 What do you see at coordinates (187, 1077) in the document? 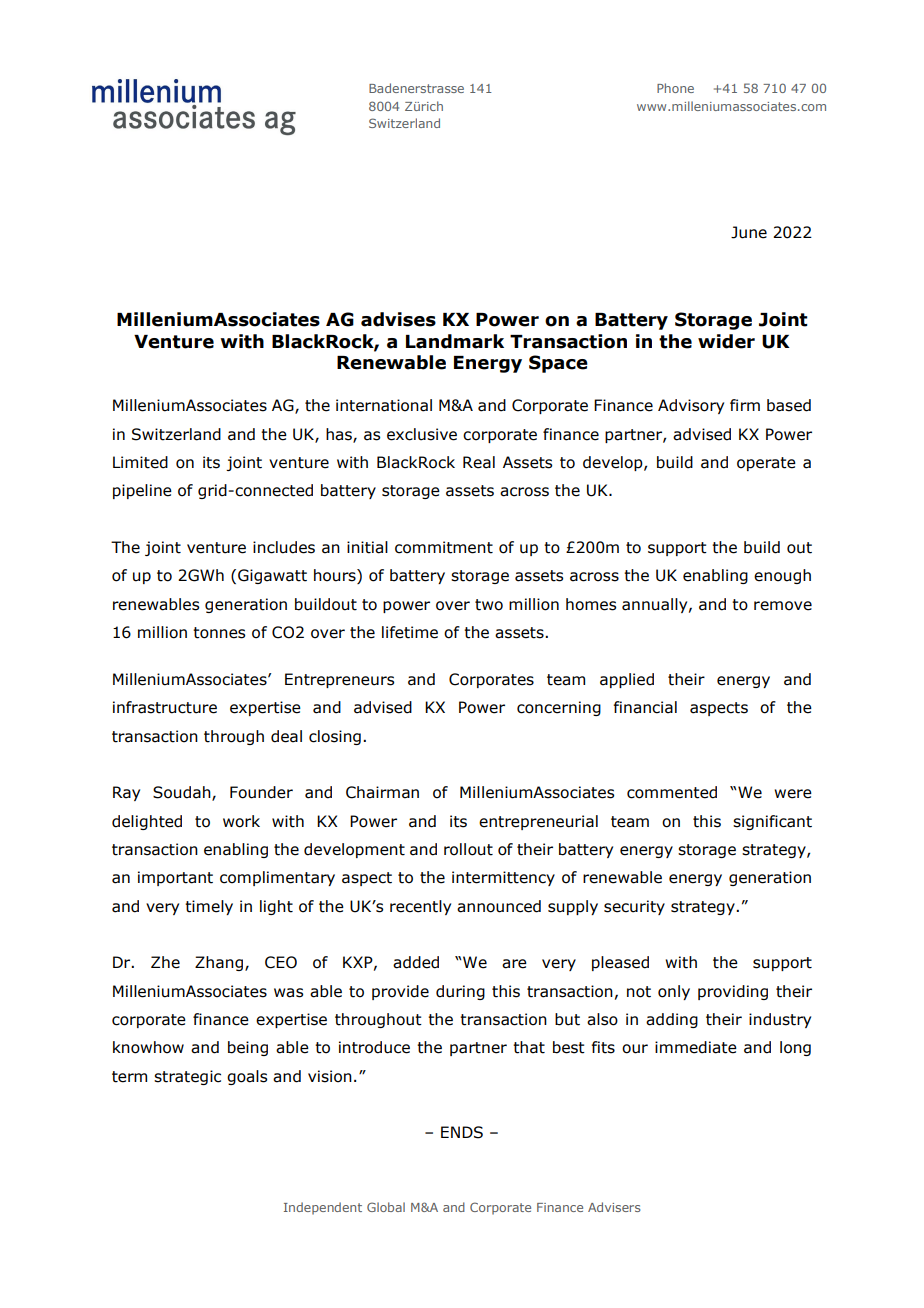
I see `strategic` at bounding box center [187, 1077].
